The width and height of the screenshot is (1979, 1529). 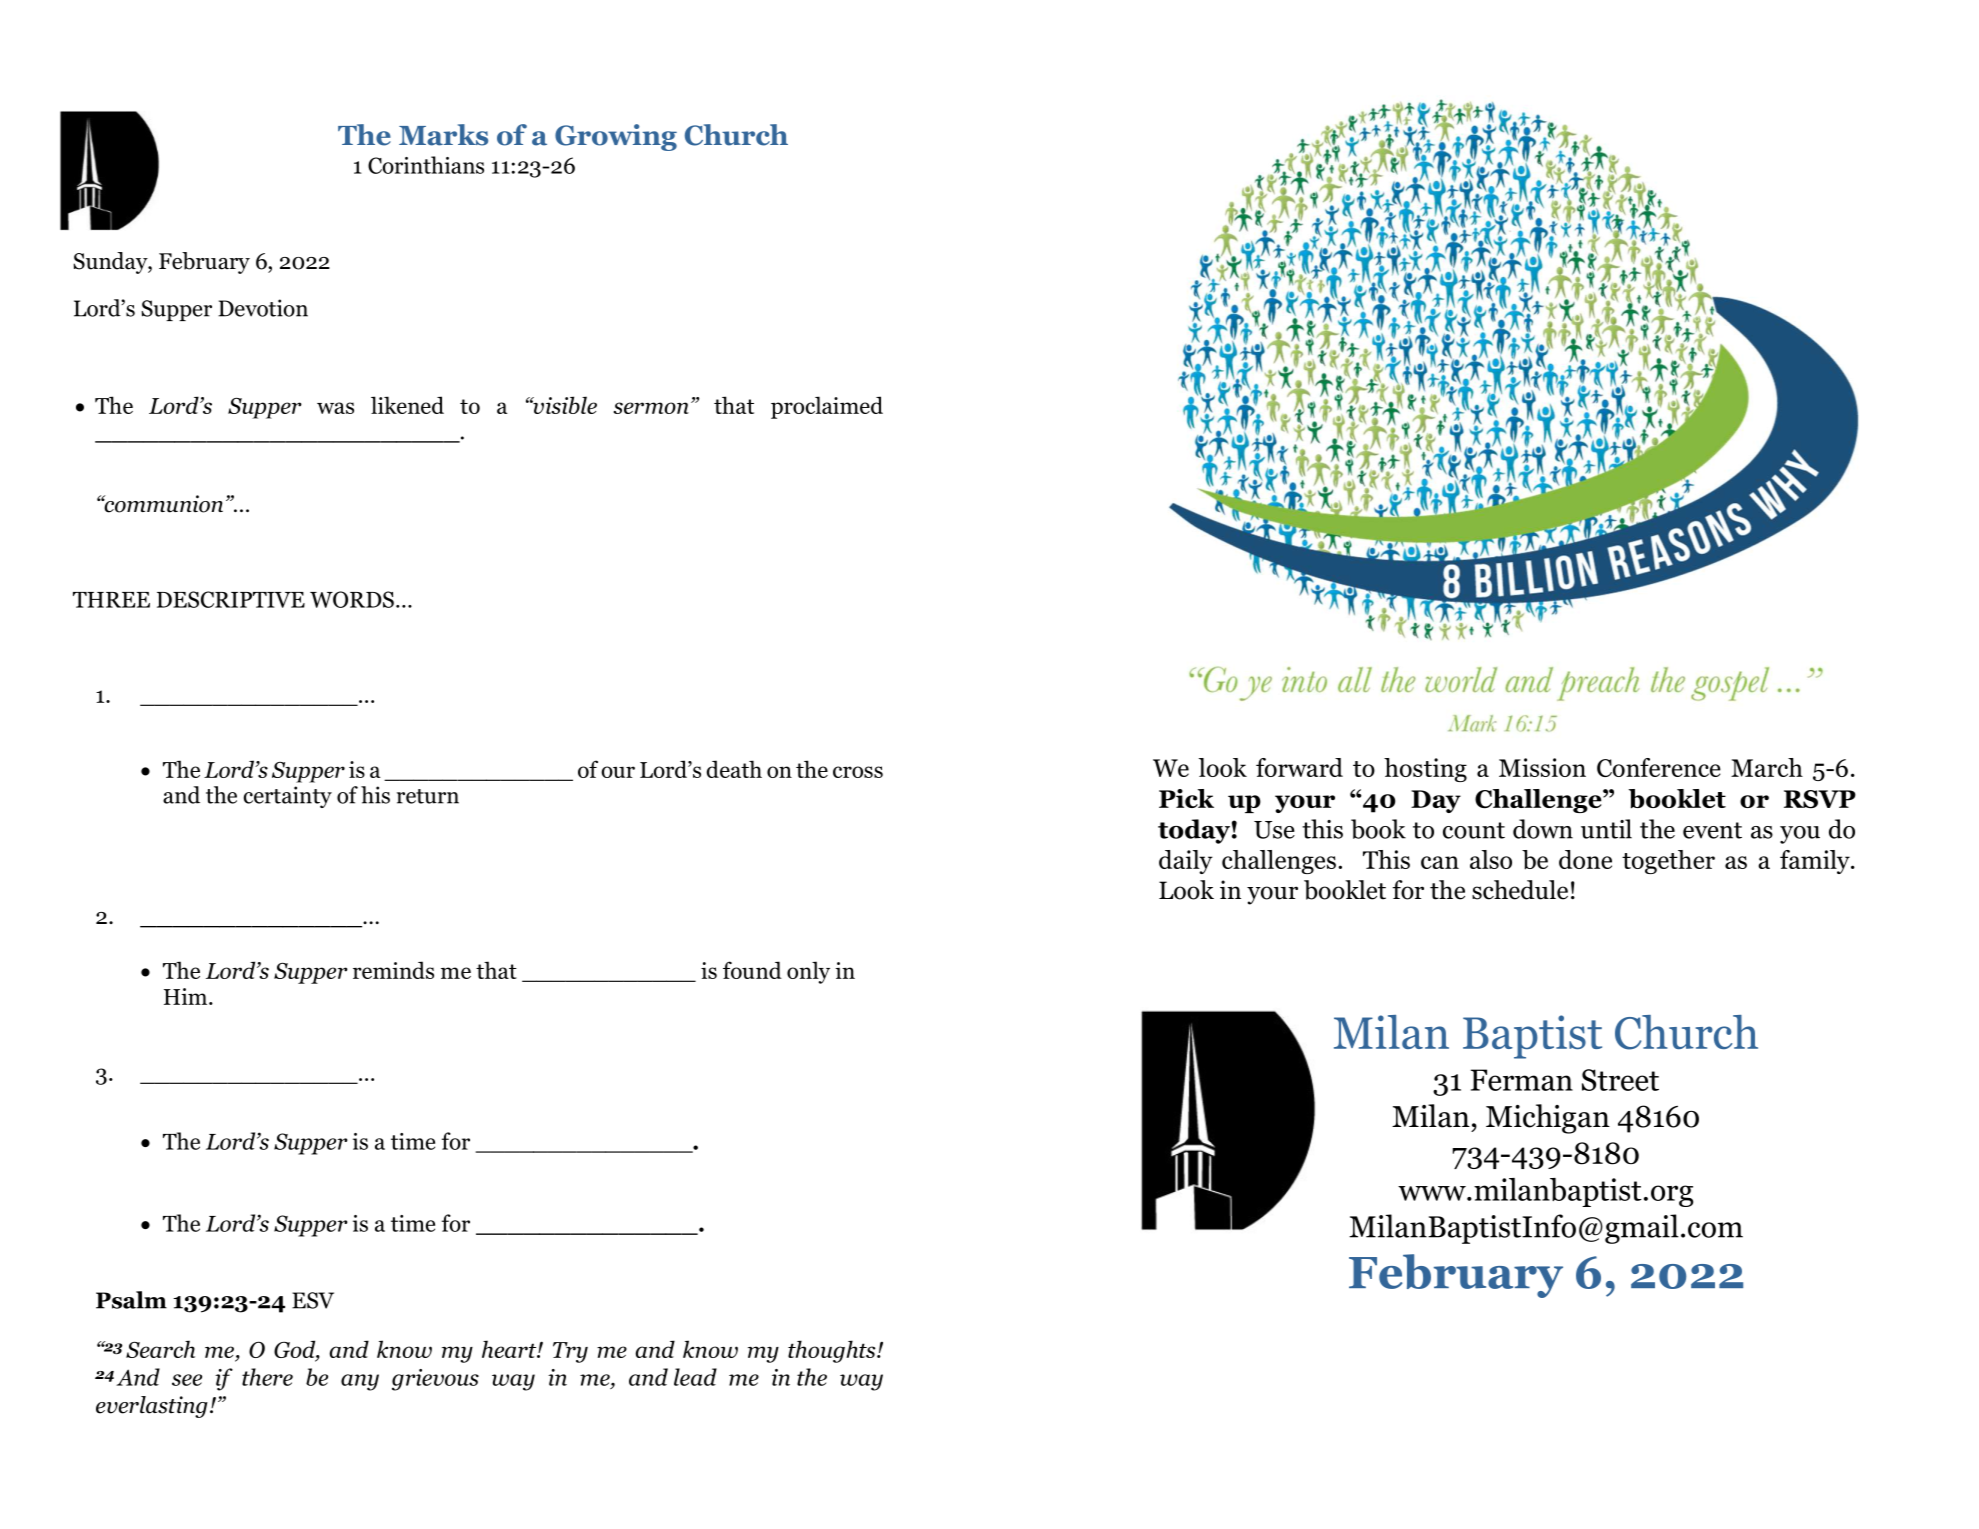 I want to click on Growing, so click(x=616, y=137).
